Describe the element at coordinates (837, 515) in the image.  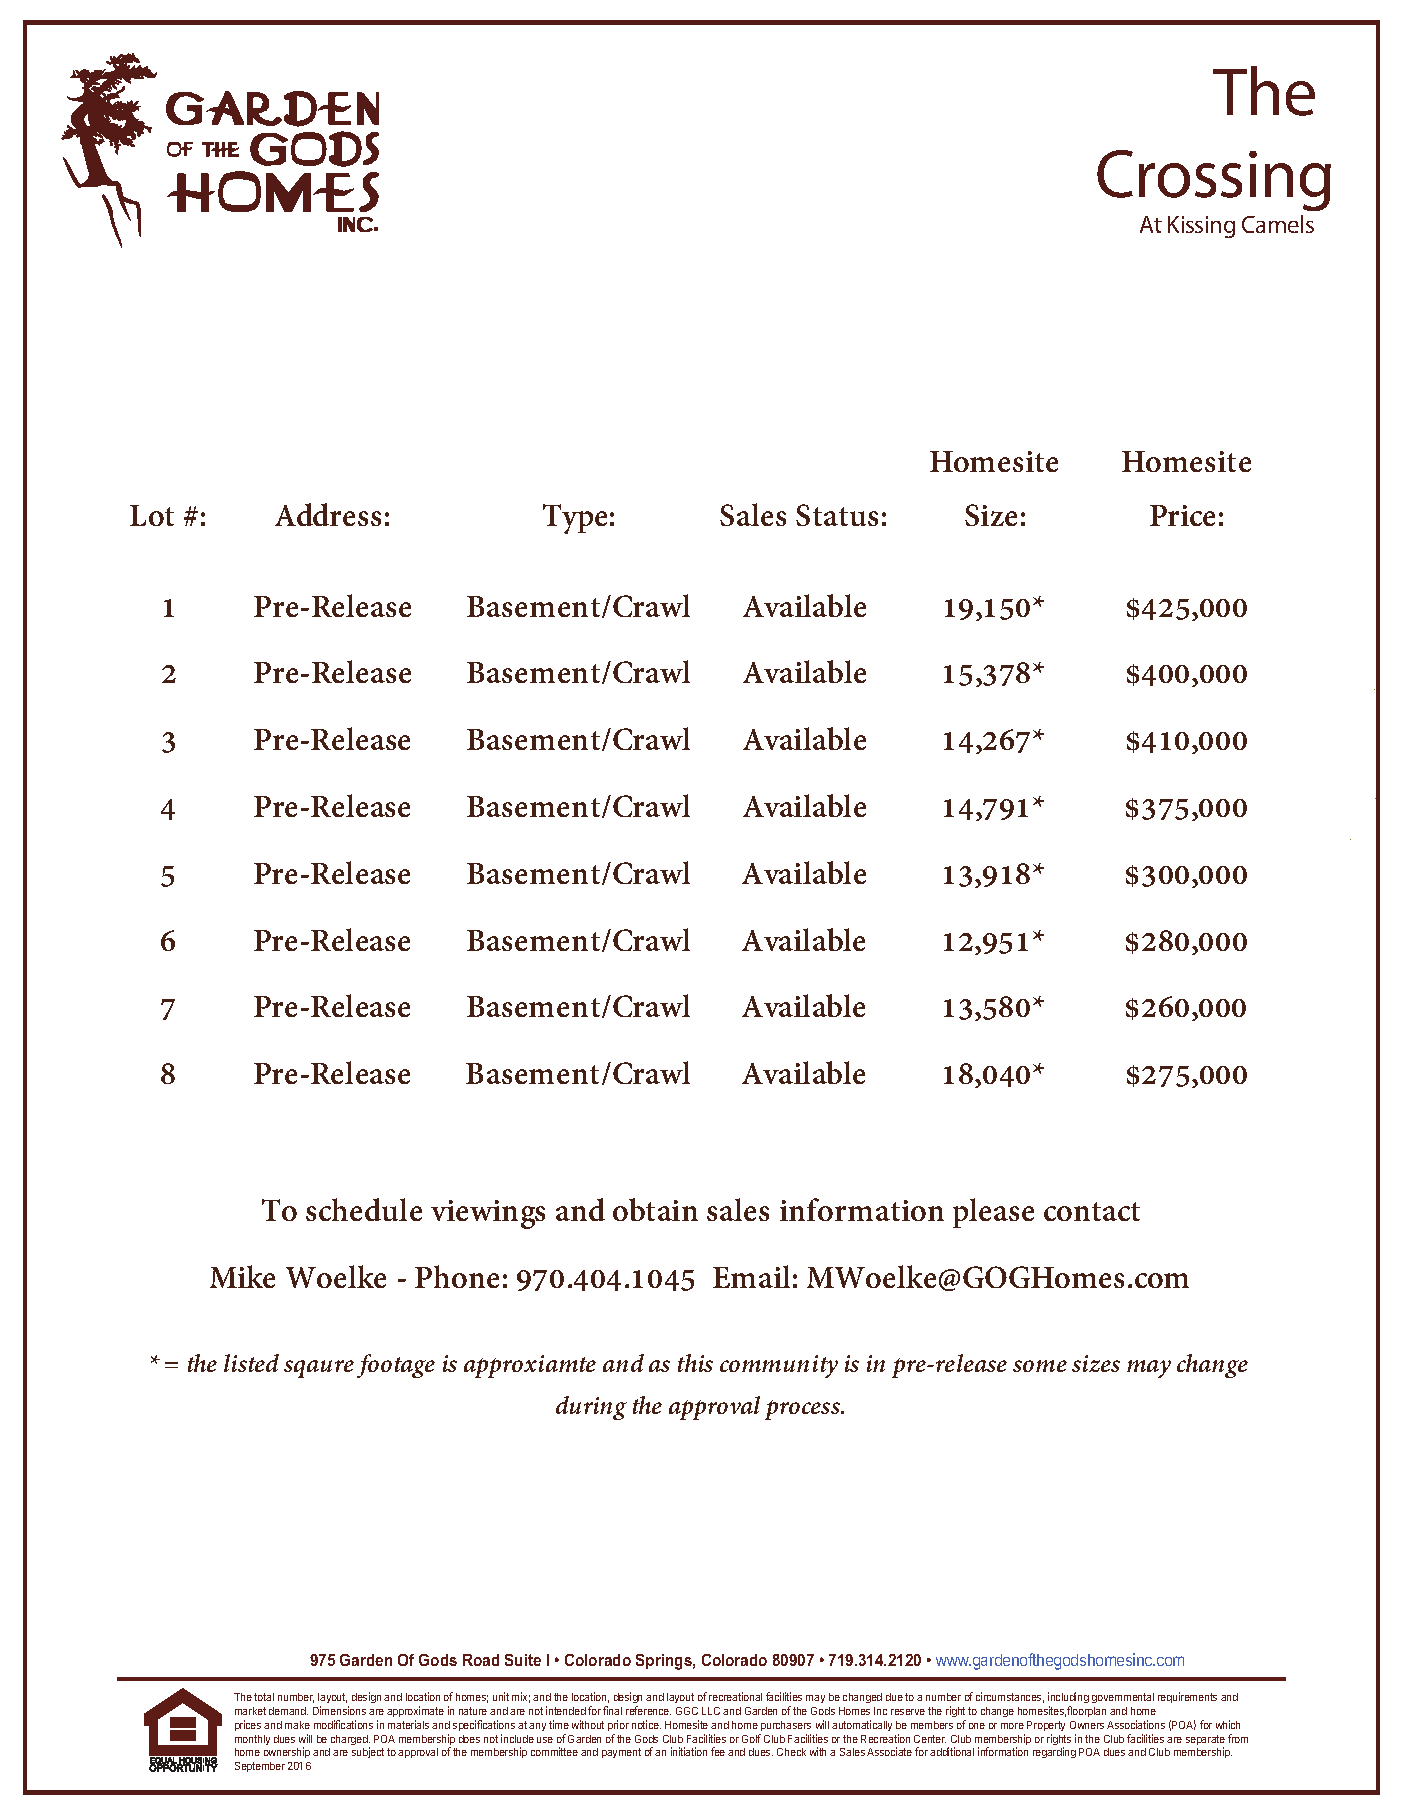
I see `Status` at that location.
